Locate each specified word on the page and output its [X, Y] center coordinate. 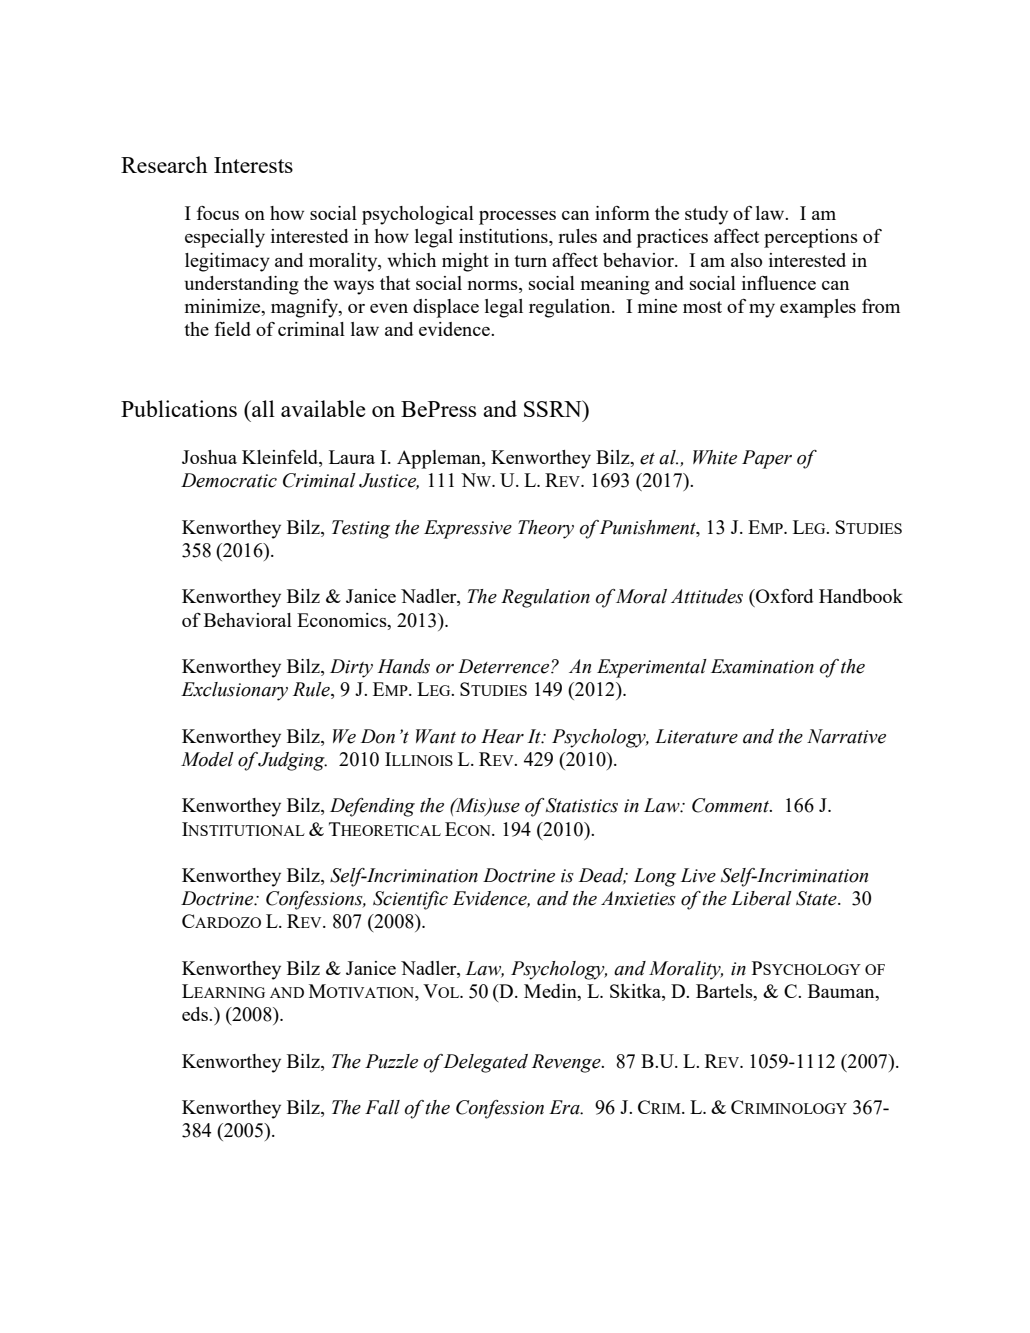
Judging [292, 761]
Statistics [582, 805]
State [817, 898]
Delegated [485, 1063]
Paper [767, 459]
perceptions [811, 238]
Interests [253, 165]
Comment [731, 805]
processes [517, 218]
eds [196, 1014]
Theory [546, 529]
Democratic [229, 480]
